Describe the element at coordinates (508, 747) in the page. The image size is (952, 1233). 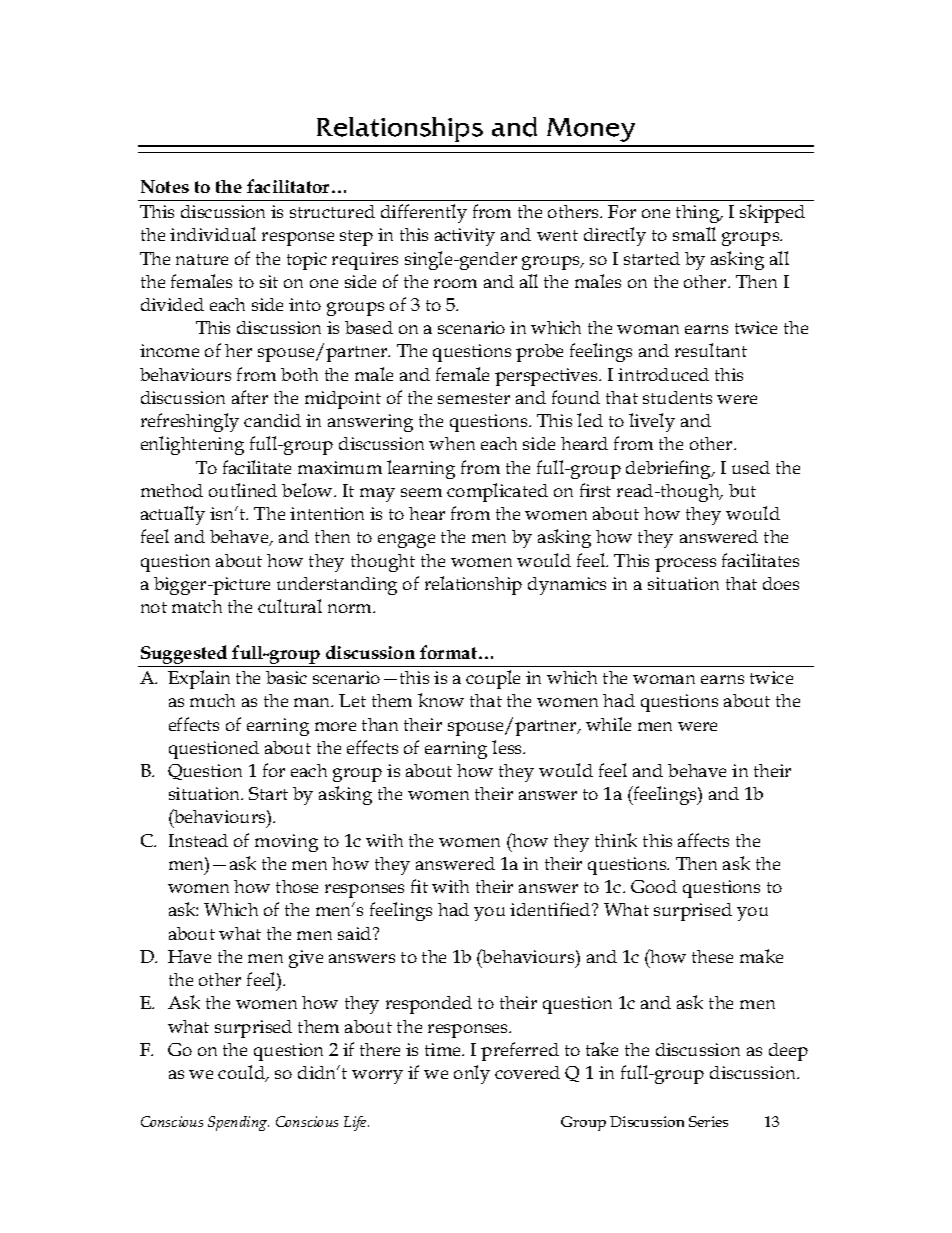
I see `less` at that location.
